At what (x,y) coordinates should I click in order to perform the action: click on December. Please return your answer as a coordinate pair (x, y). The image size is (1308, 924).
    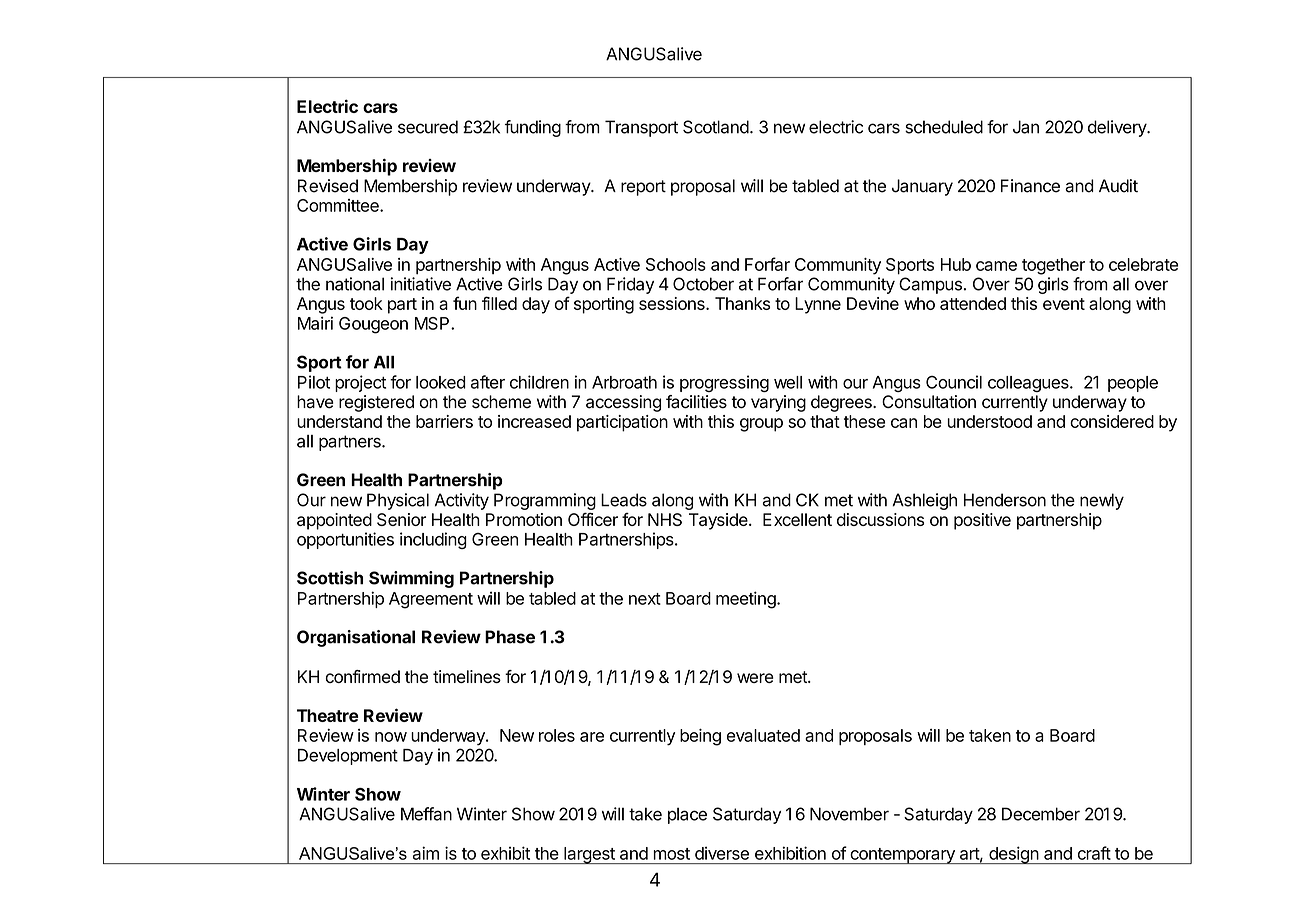
    Looking at the image, I should click on (1041, 814).
